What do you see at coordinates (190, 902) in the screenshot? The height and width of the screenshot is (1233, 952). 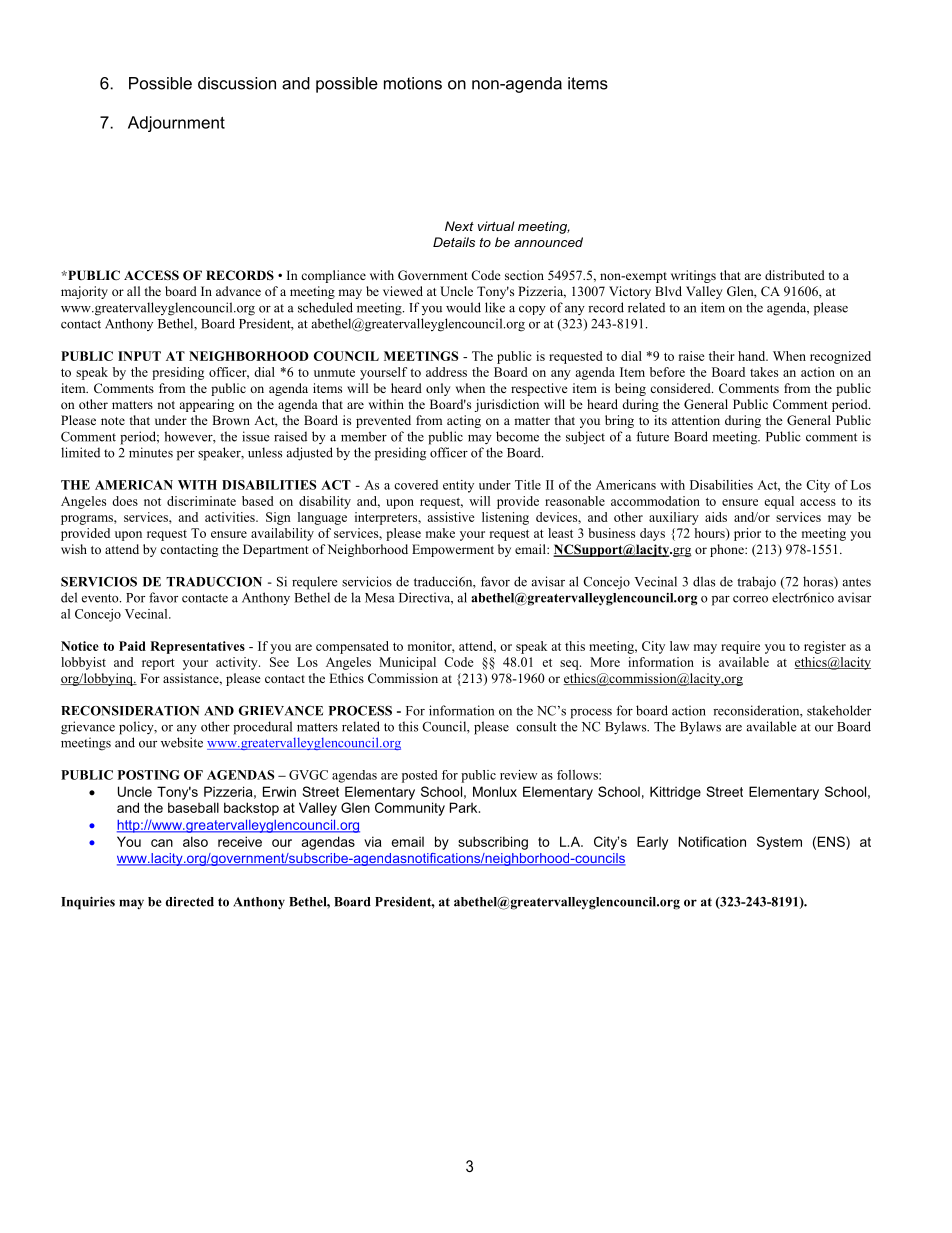 I see `directed` at bounding box center [190, 902].
